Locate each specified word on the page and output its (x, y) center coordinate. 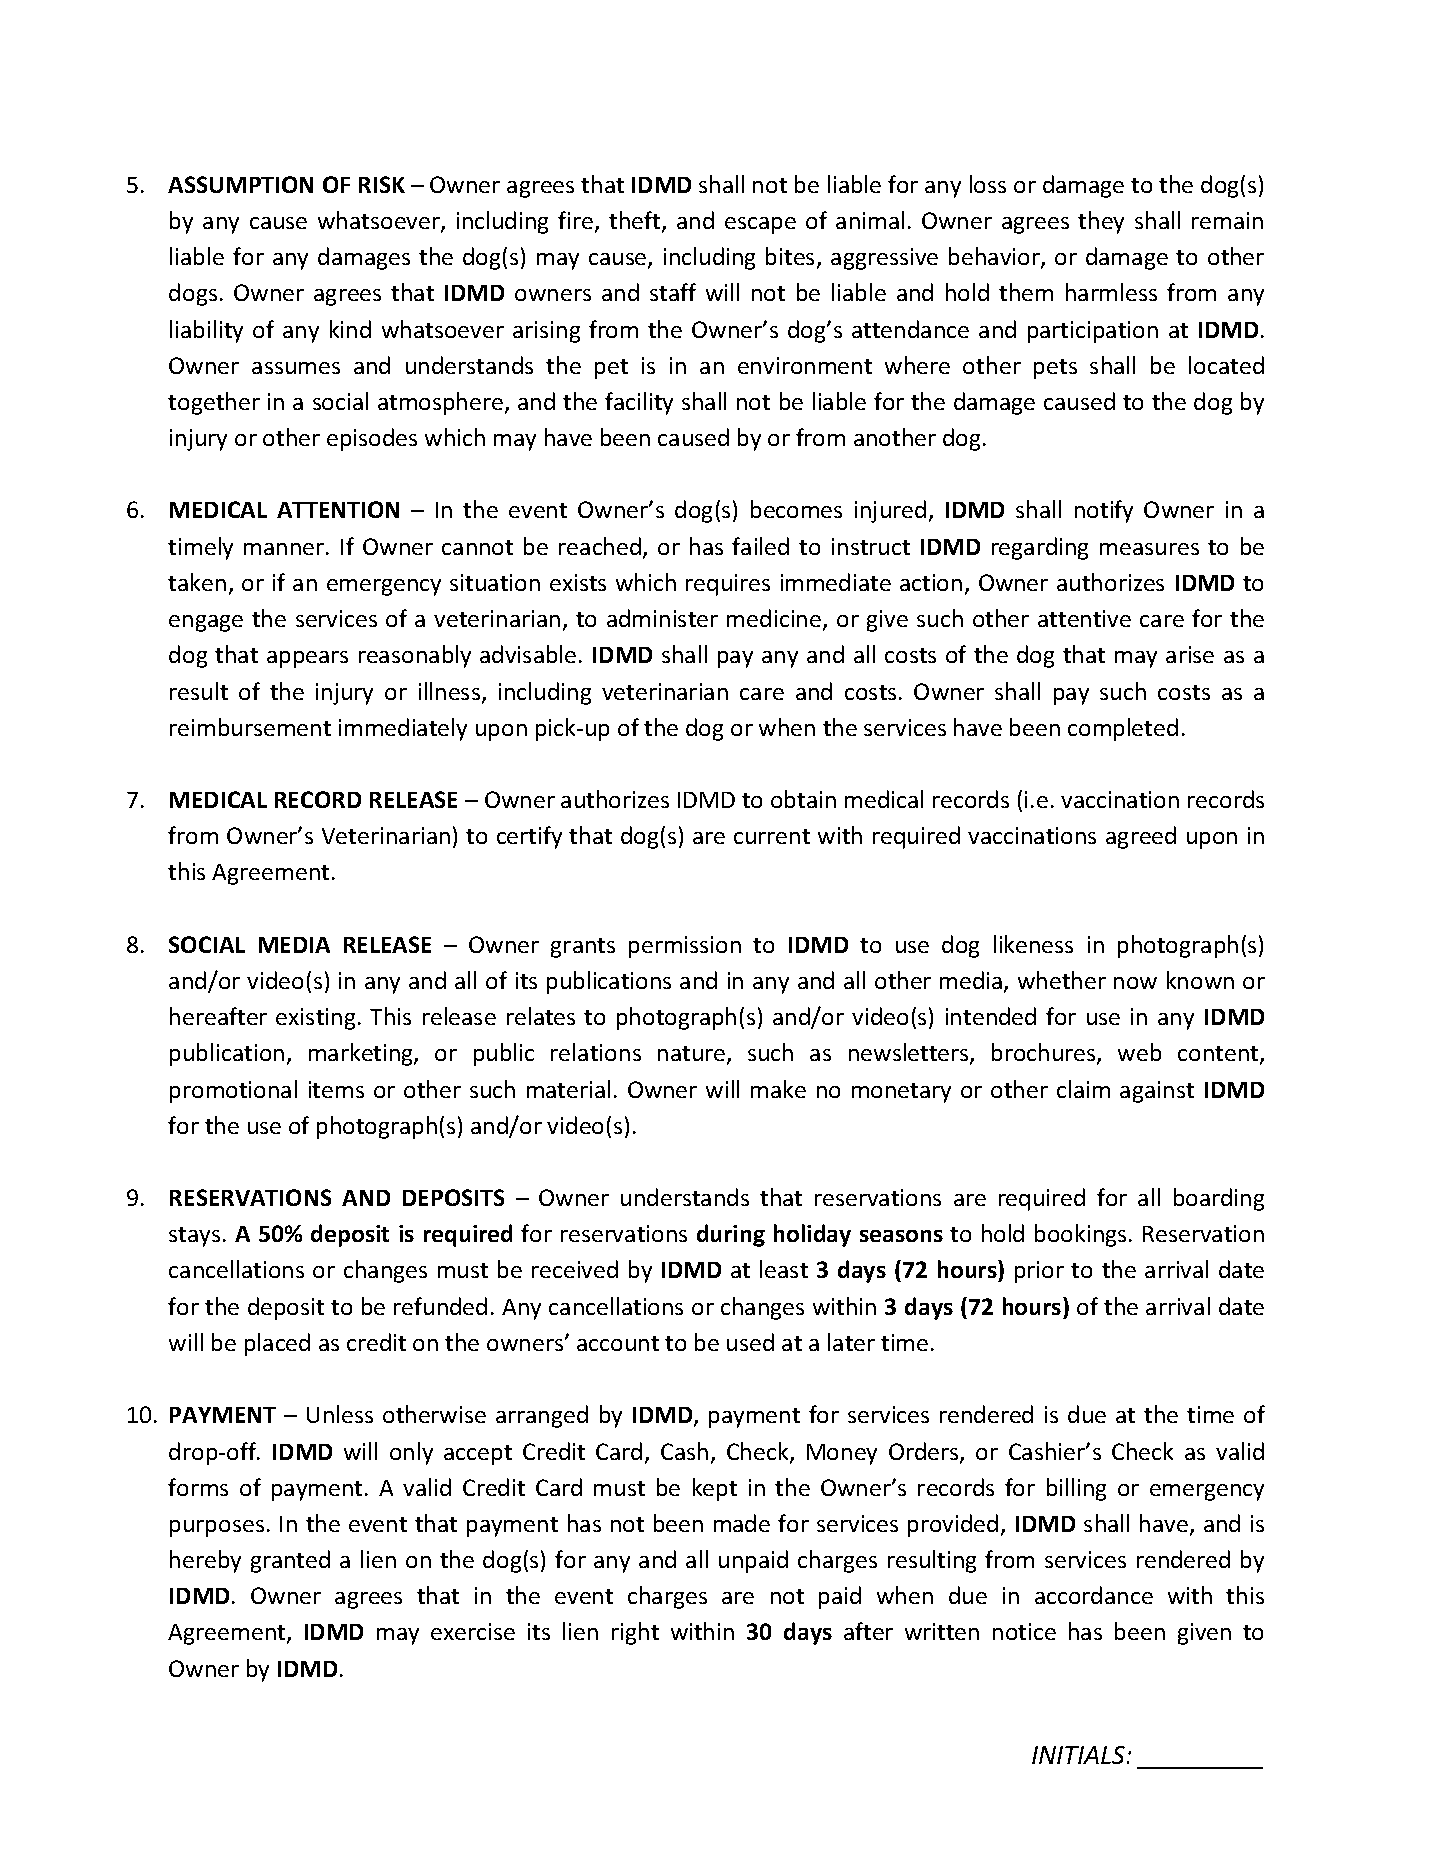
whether (1062, 980)
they (1101, 222)
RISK (382, 184)
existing (315, 1019)
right (635, 1633)
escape (760, 225)
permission (685, 947)
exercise (473, 1631)
